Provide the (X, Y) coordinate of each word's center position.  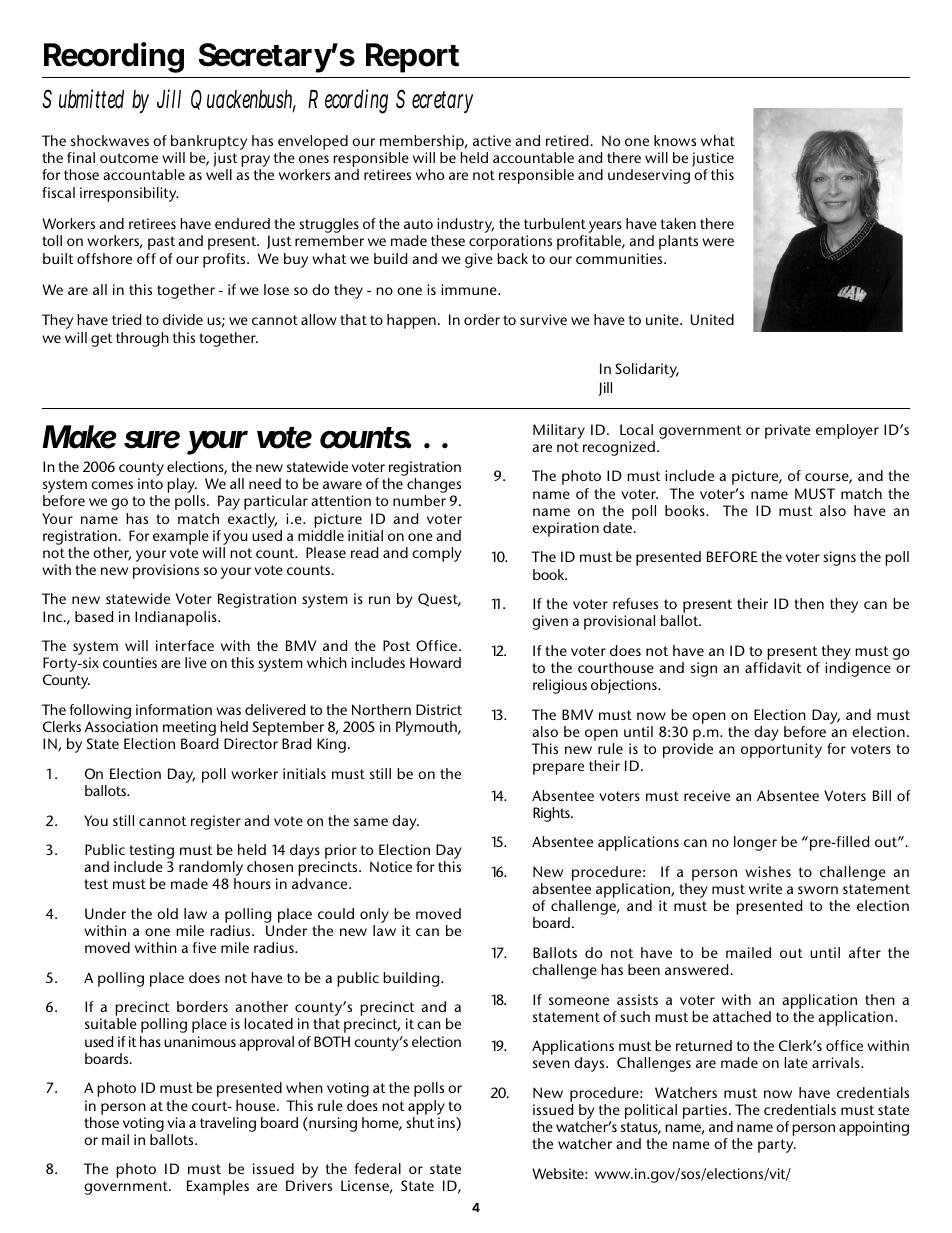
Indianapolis (177, 618)
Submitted (83, 99)
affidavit (773, 667)
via (176, 1122)
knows (675, 140)
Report (412, 58)
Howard (435, 662)
